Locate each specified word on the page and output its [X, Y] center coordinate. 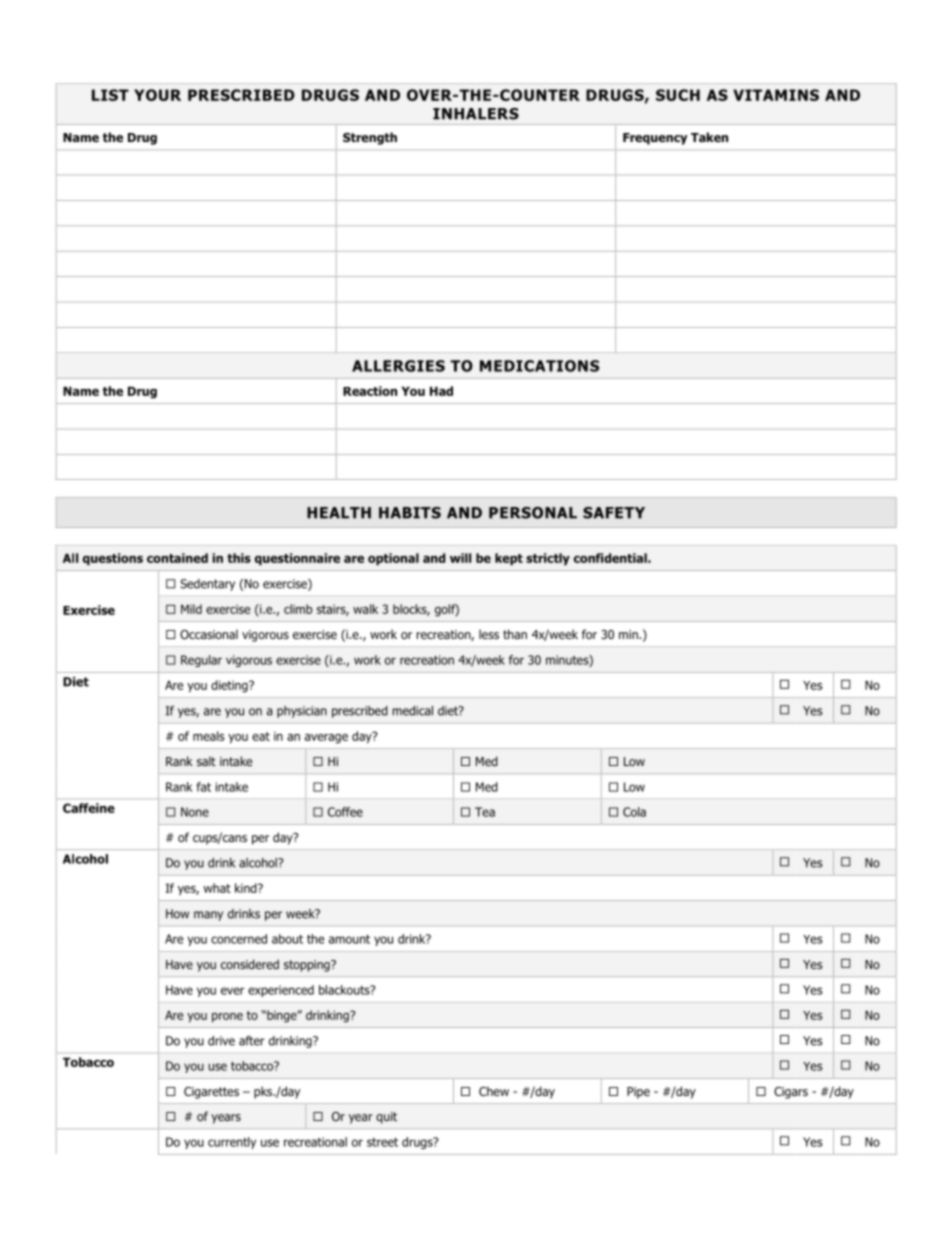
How [177, 914]
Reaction [370, 391]
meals [209, 736]
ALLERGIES [398, 366]
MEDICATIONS [539, 366]
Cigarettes [211, 1093]
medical [413, 711]
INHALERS [476, 114]
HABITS [410, 513]
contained [177, 558]
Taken [709, 137]
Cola [634, 812]
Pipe [638, 1093]
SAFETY [614, 513]
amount [349, 939]
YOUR [157, 95]
